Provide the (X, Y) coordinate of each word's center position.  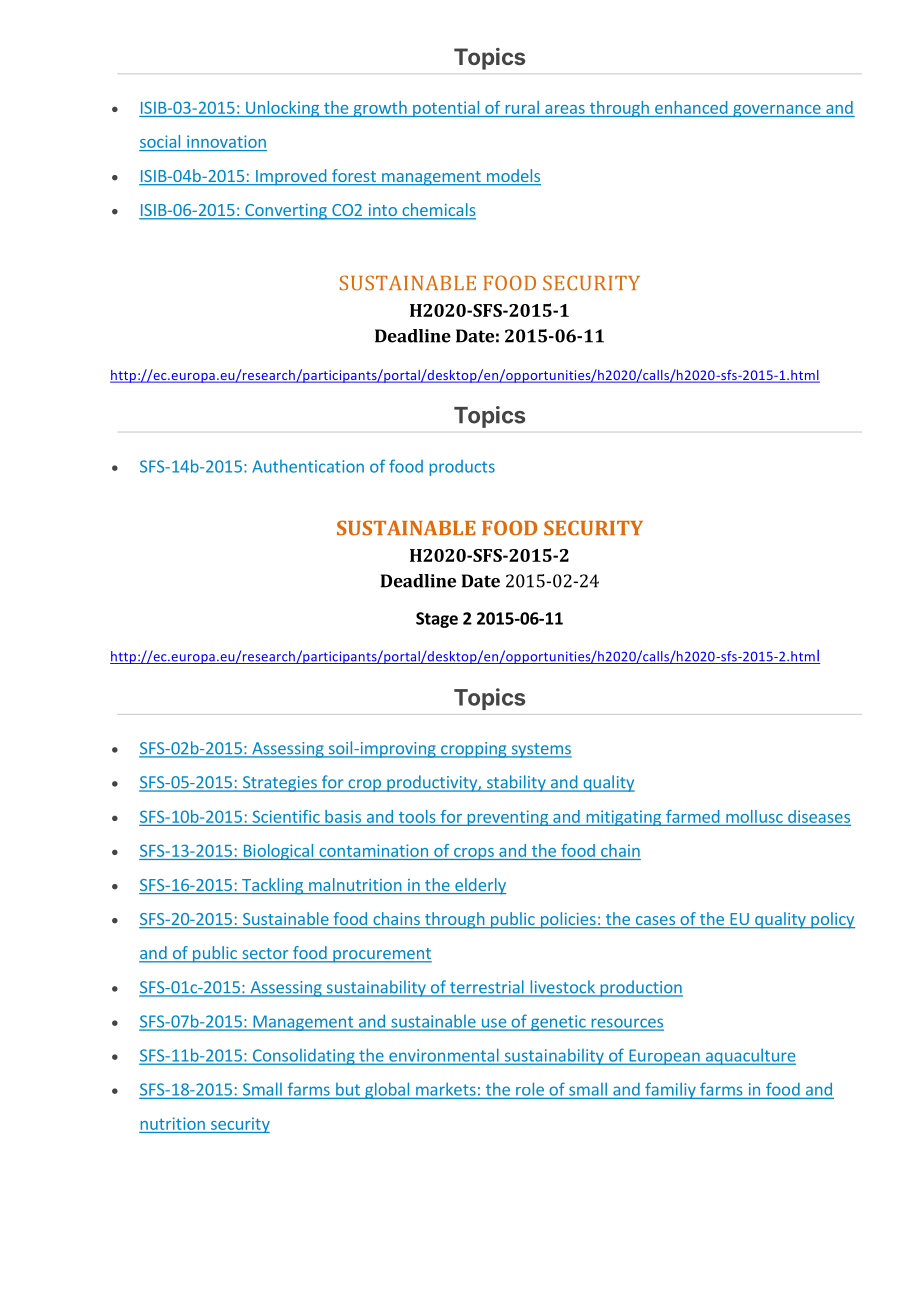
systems (540, 750)
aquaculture (749, 1056)
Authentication (308, 466)
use (493, 1024)
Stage (437, 620)
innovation (226, 141)
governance (777, 111)
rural (522, 107)
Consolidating (303, 1057)
